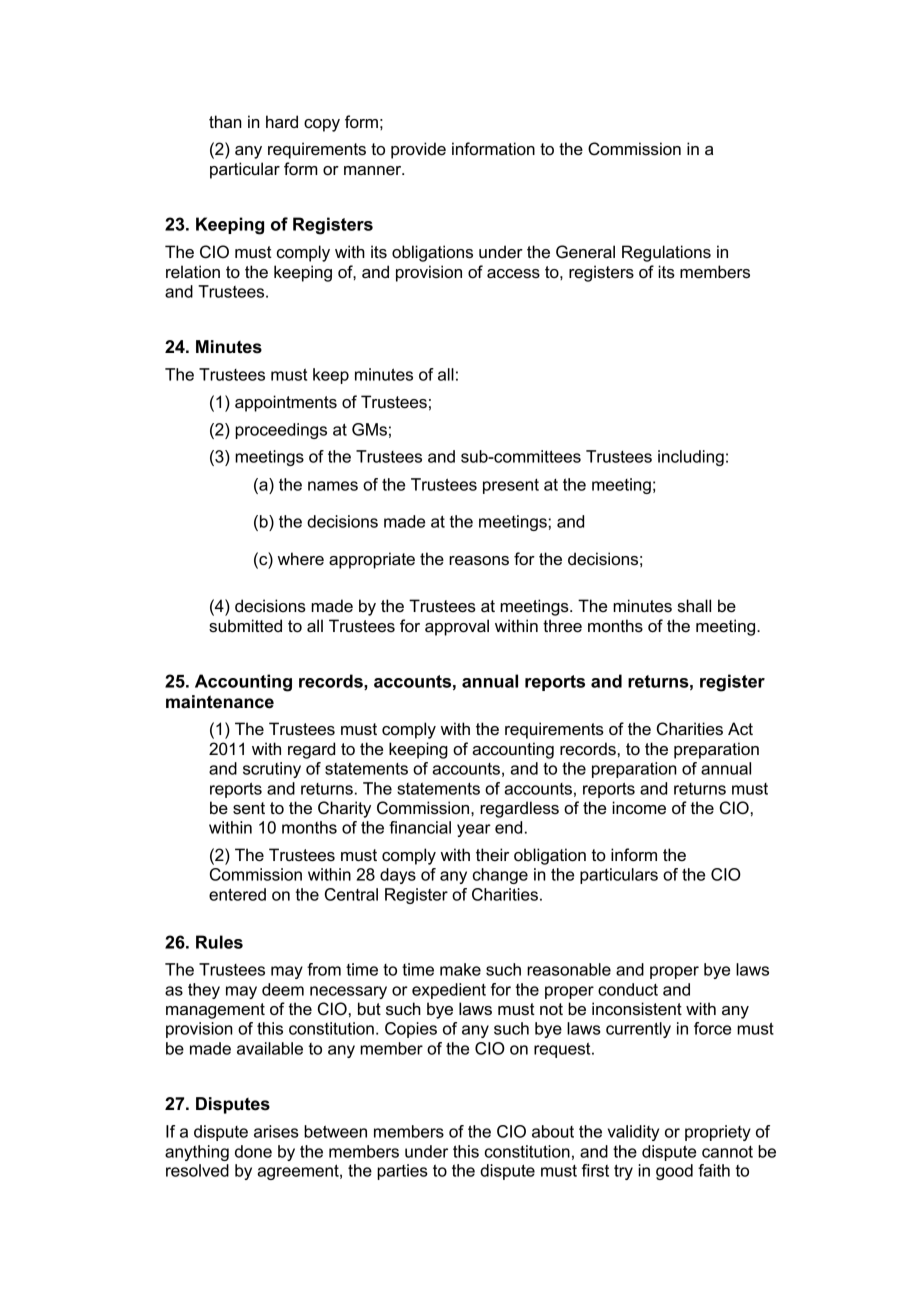 This screenshot has height=1308, width=924. What do you see at coordinates (479, 561) in the screenshot?
I see `reasons` at bounding box center [479, 561].
